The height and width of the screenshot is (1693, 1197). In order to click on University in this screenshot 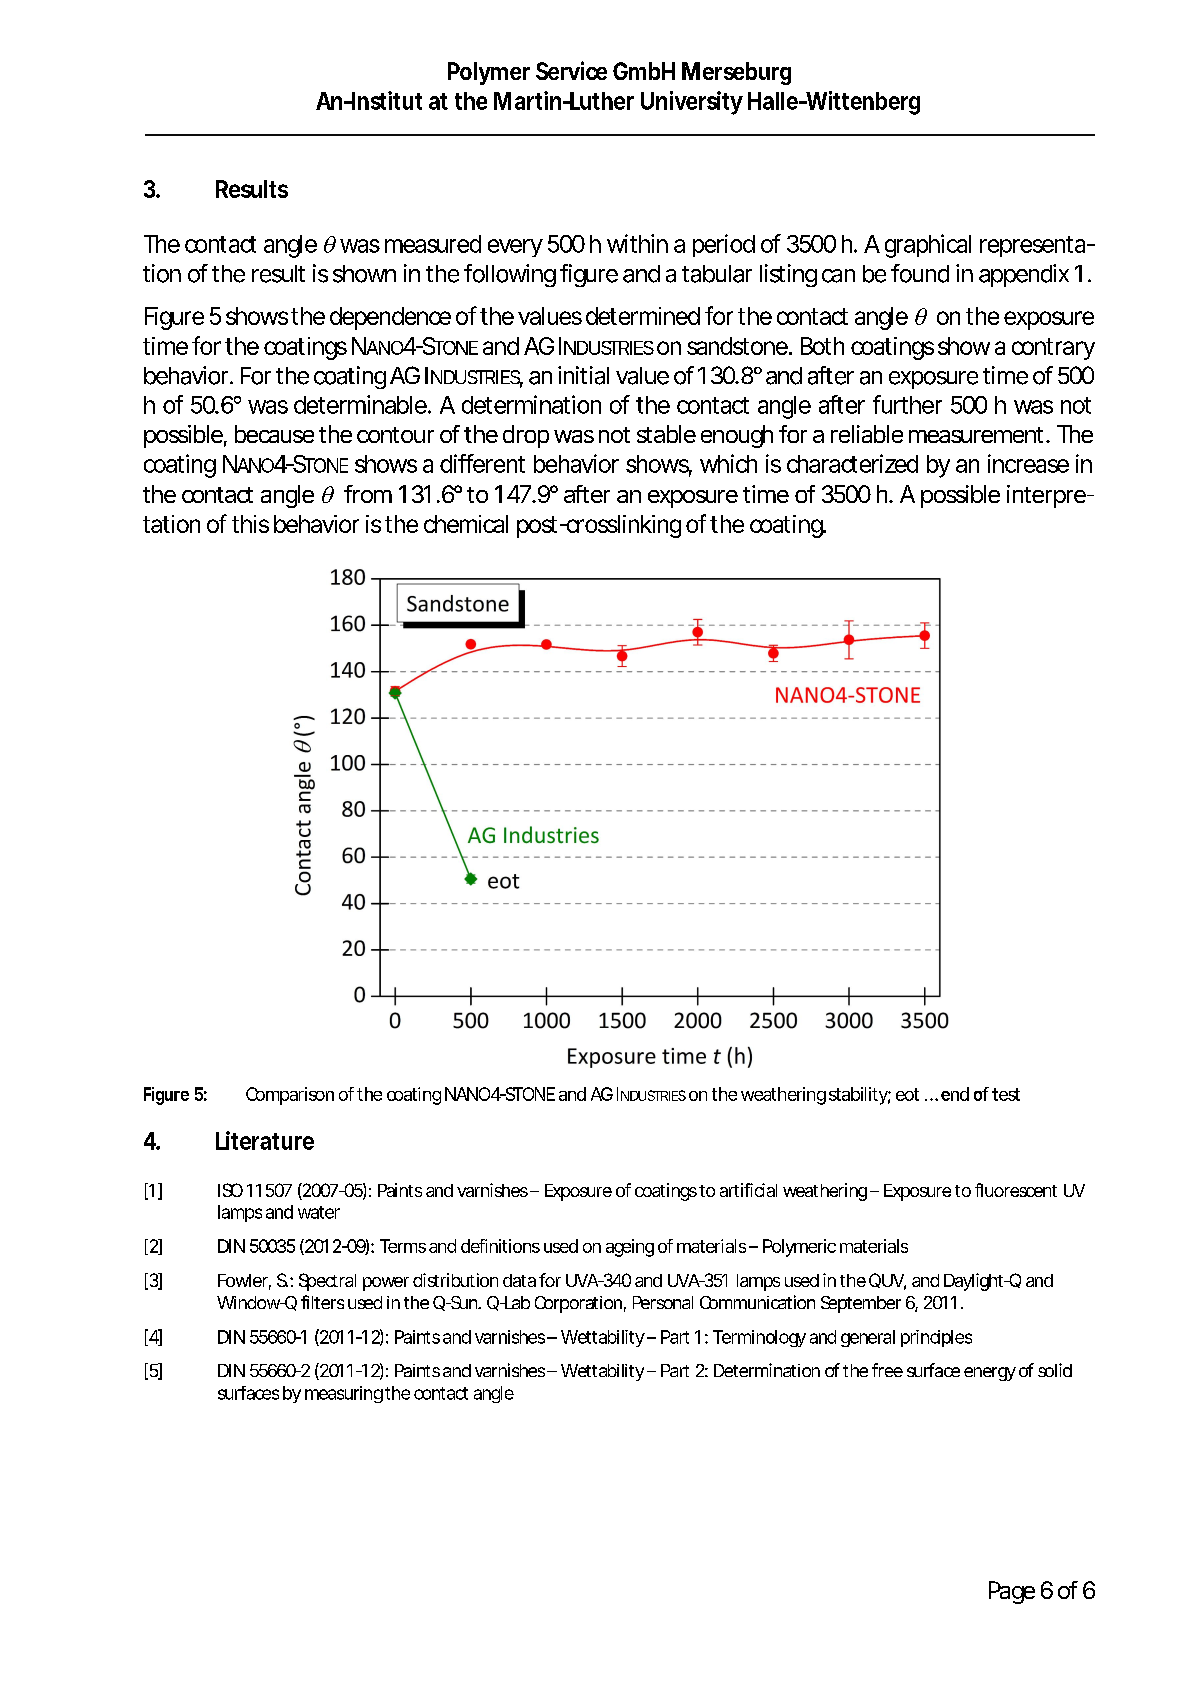, I will do `click(692, 103)`.
